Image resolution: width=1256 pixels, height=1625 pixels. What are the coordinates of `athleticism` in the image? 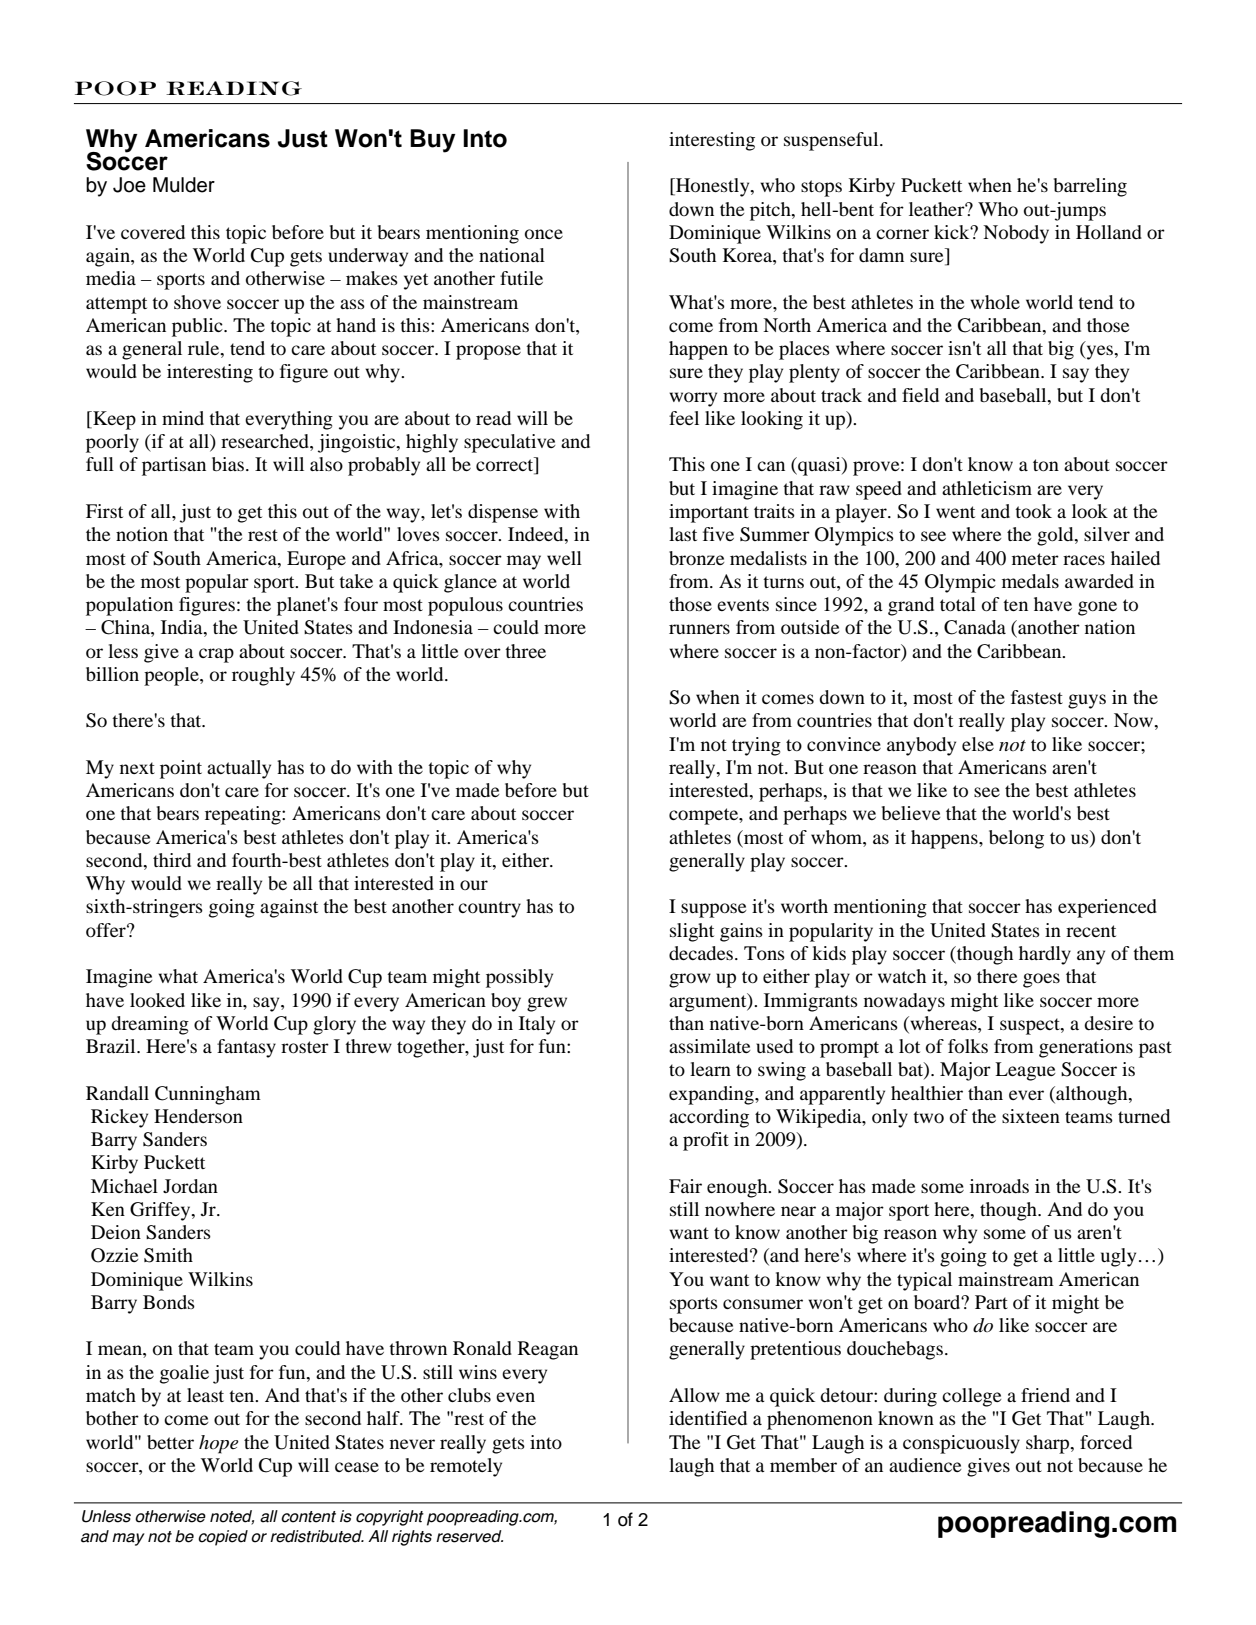 It's located at (987, 488).
